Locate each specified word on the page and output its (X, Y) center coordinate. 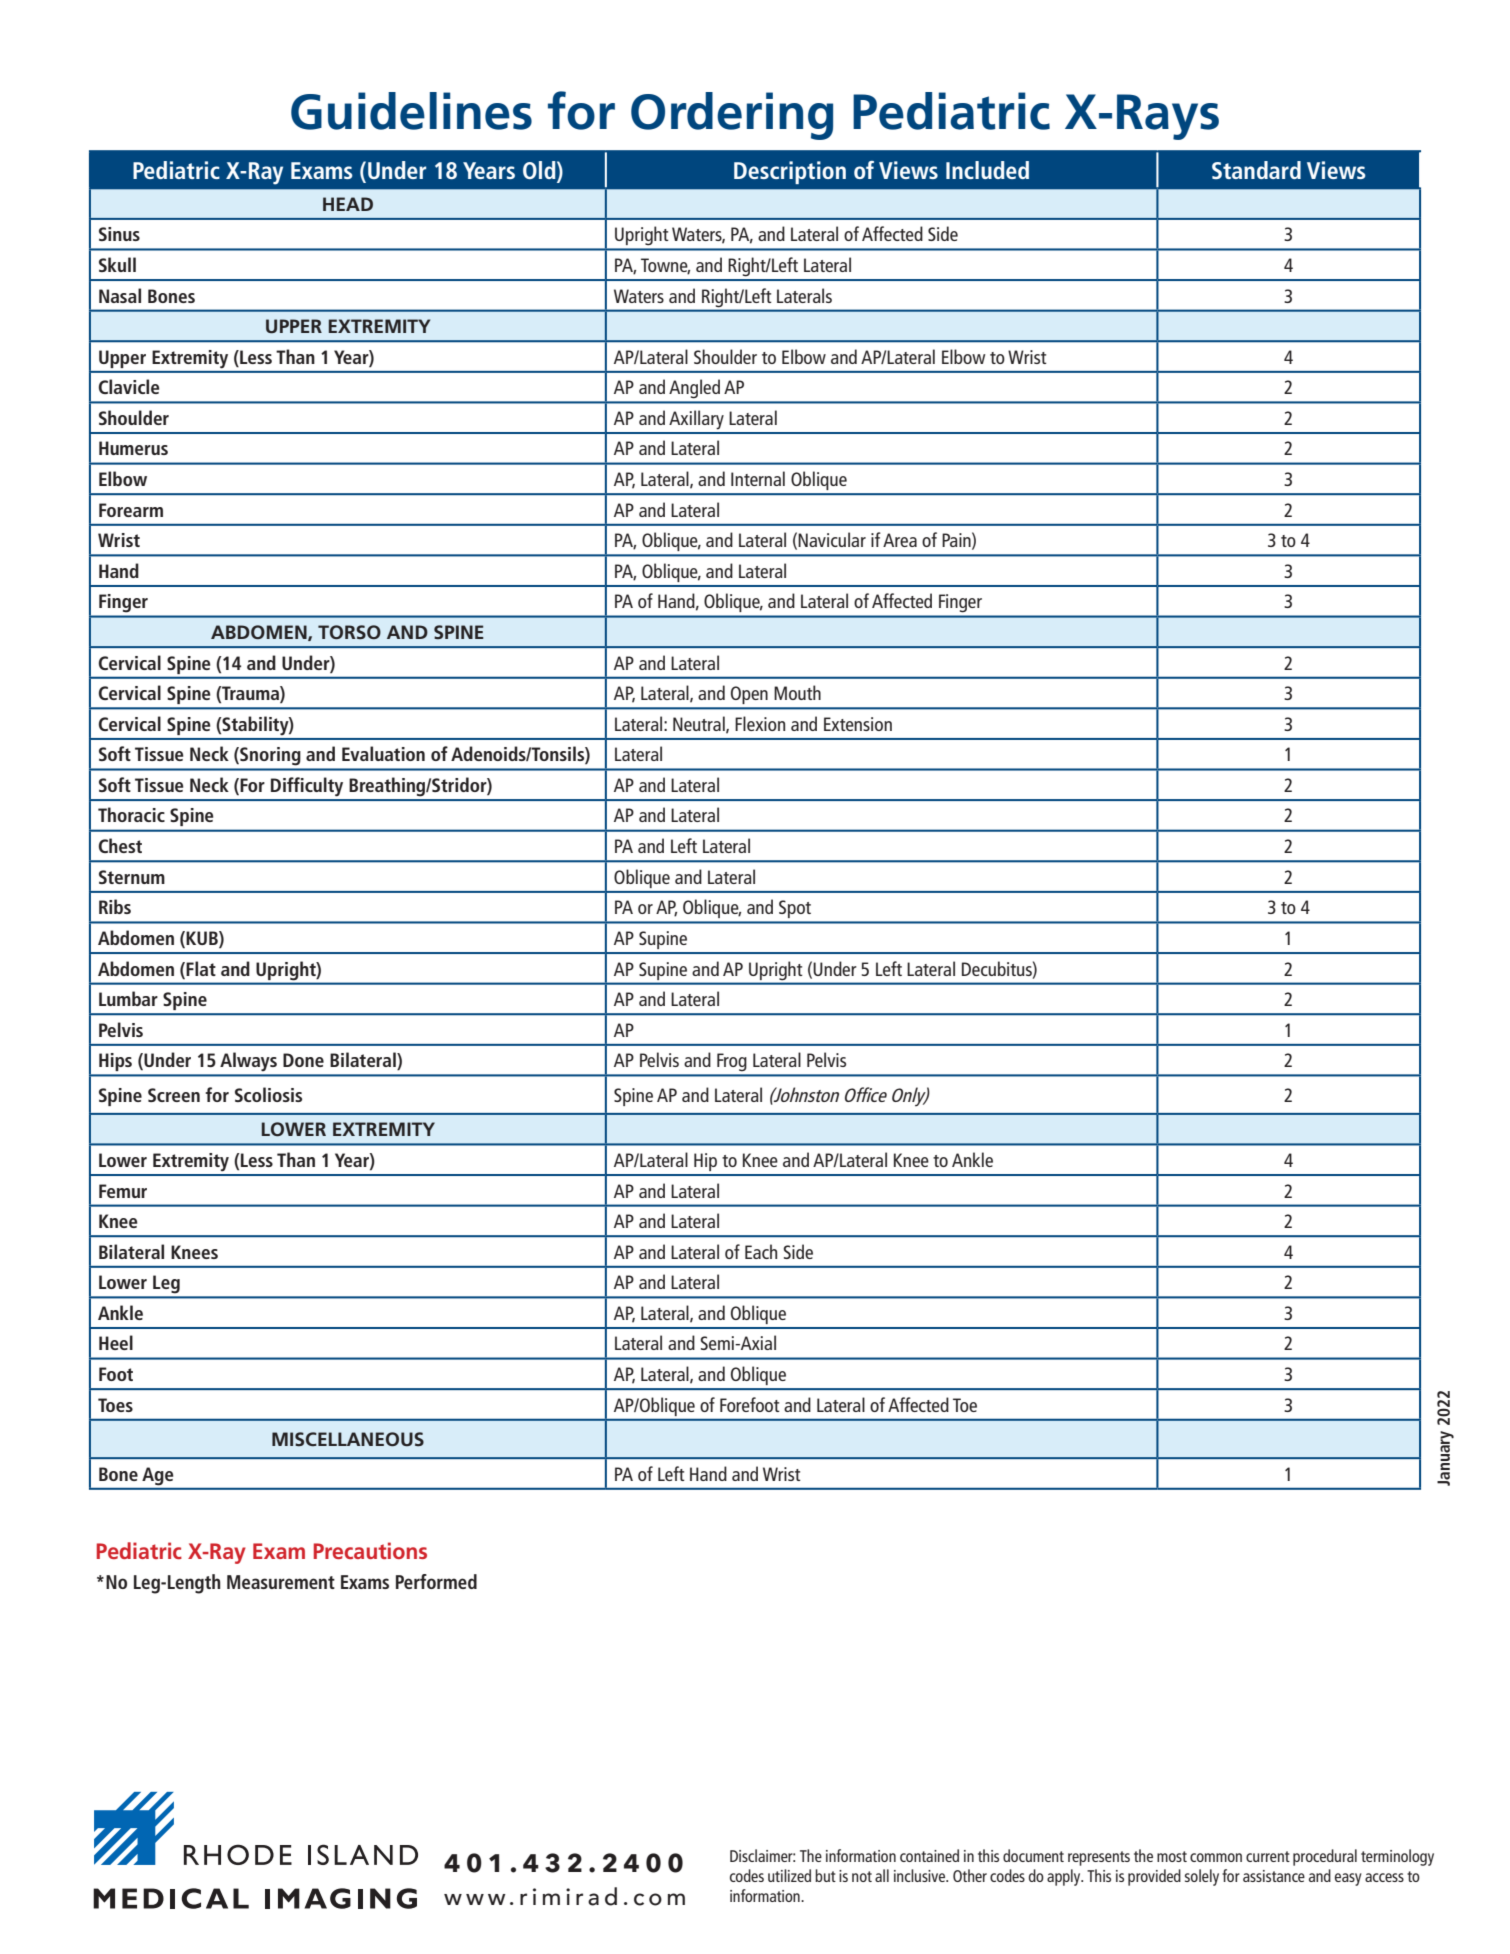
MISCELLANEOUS (348, 1439)
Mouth (797, 692)
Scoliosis (268, 1094)
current (1268, 1856)
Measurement (281, 1582)
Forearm (131, 510)
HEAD (348, 204)
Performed (436, 1581)
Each (761, 1251)
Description (790, 172)
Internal (758, 478)
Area (900, 540)
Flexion (760, 723)
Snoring (269, 756)
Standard (1256, 170)
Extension (858, 724)
